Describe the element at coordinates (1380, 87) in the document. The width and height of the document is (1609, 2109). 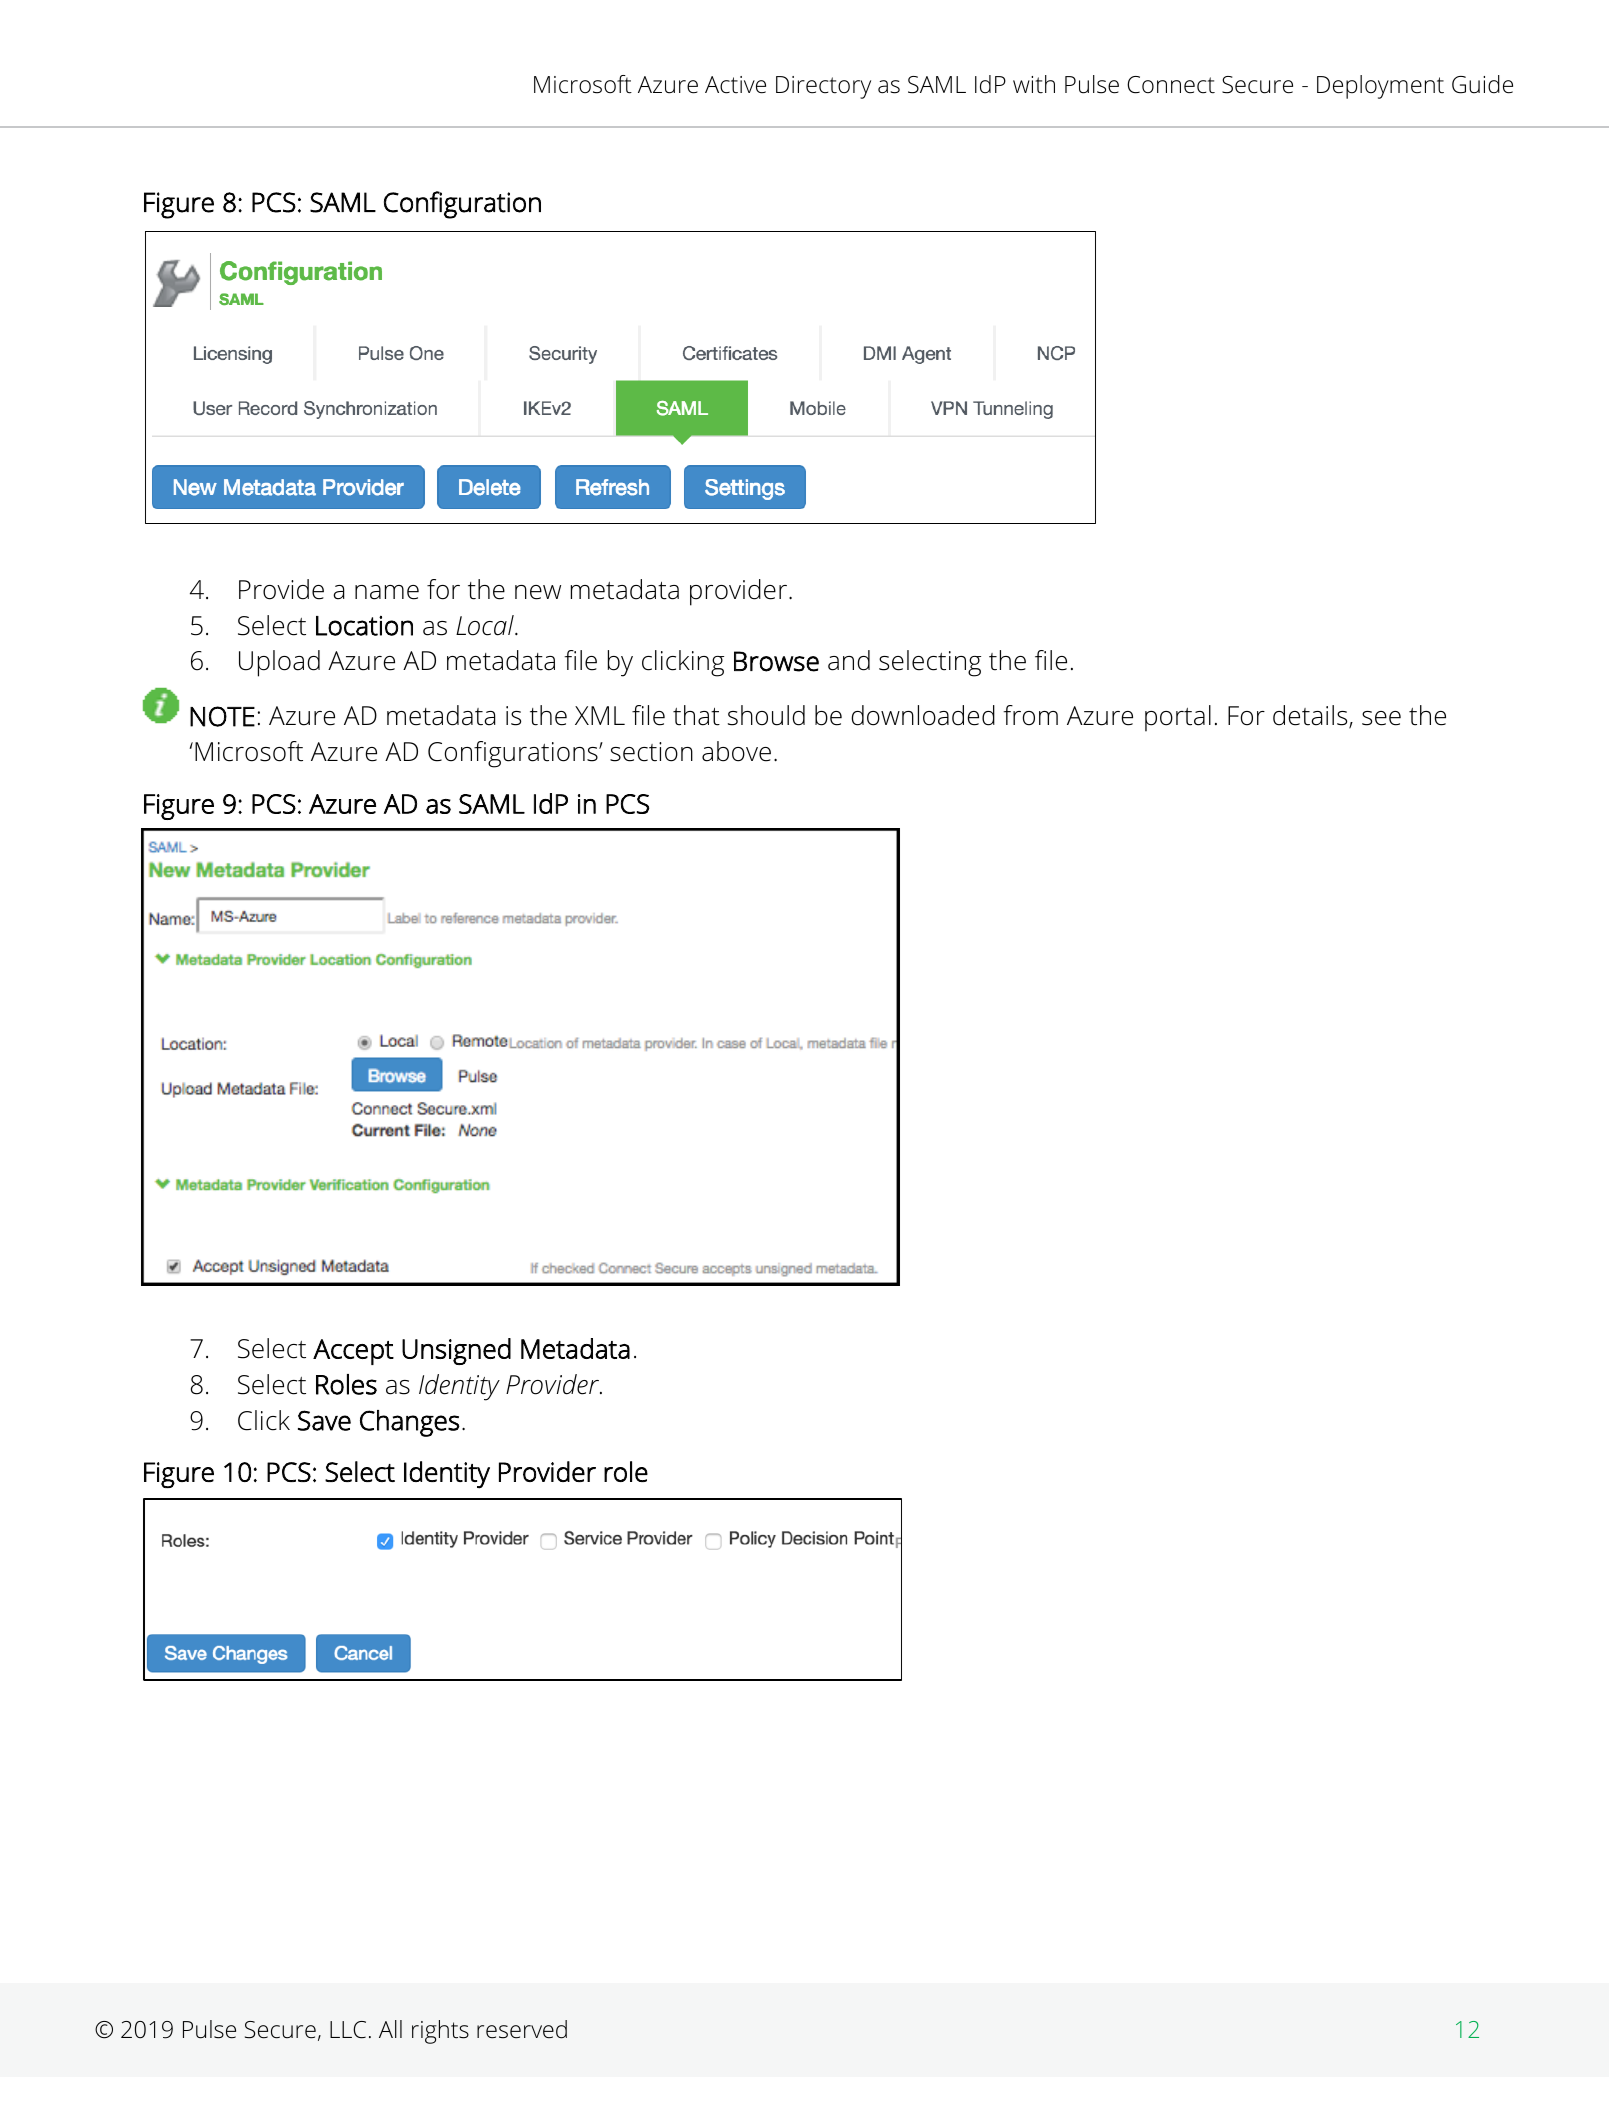
I see `Deployment` at that location.
